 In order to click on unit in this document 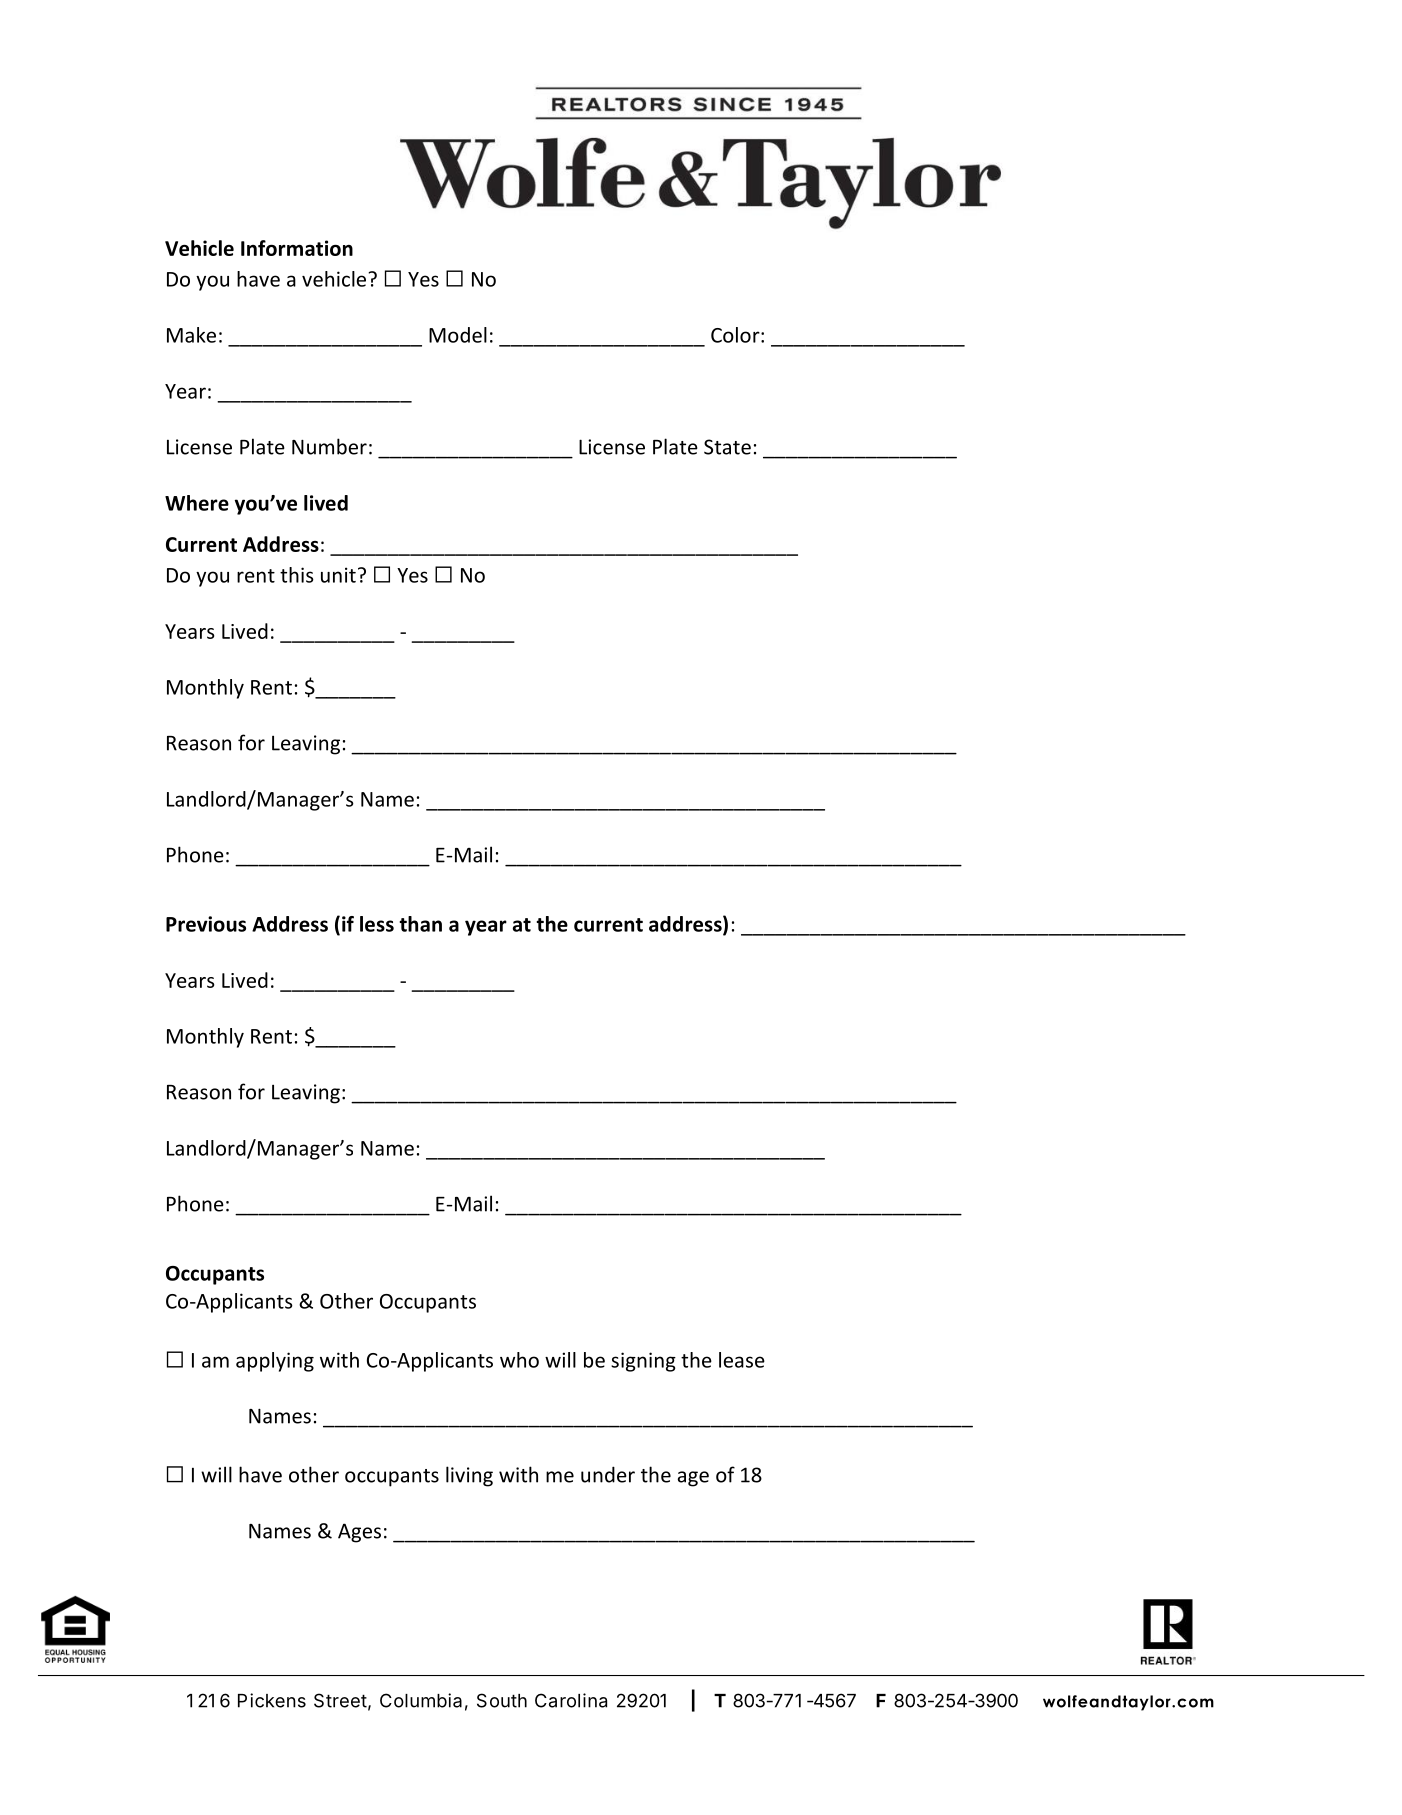, I will do `click(338, 575)`.
